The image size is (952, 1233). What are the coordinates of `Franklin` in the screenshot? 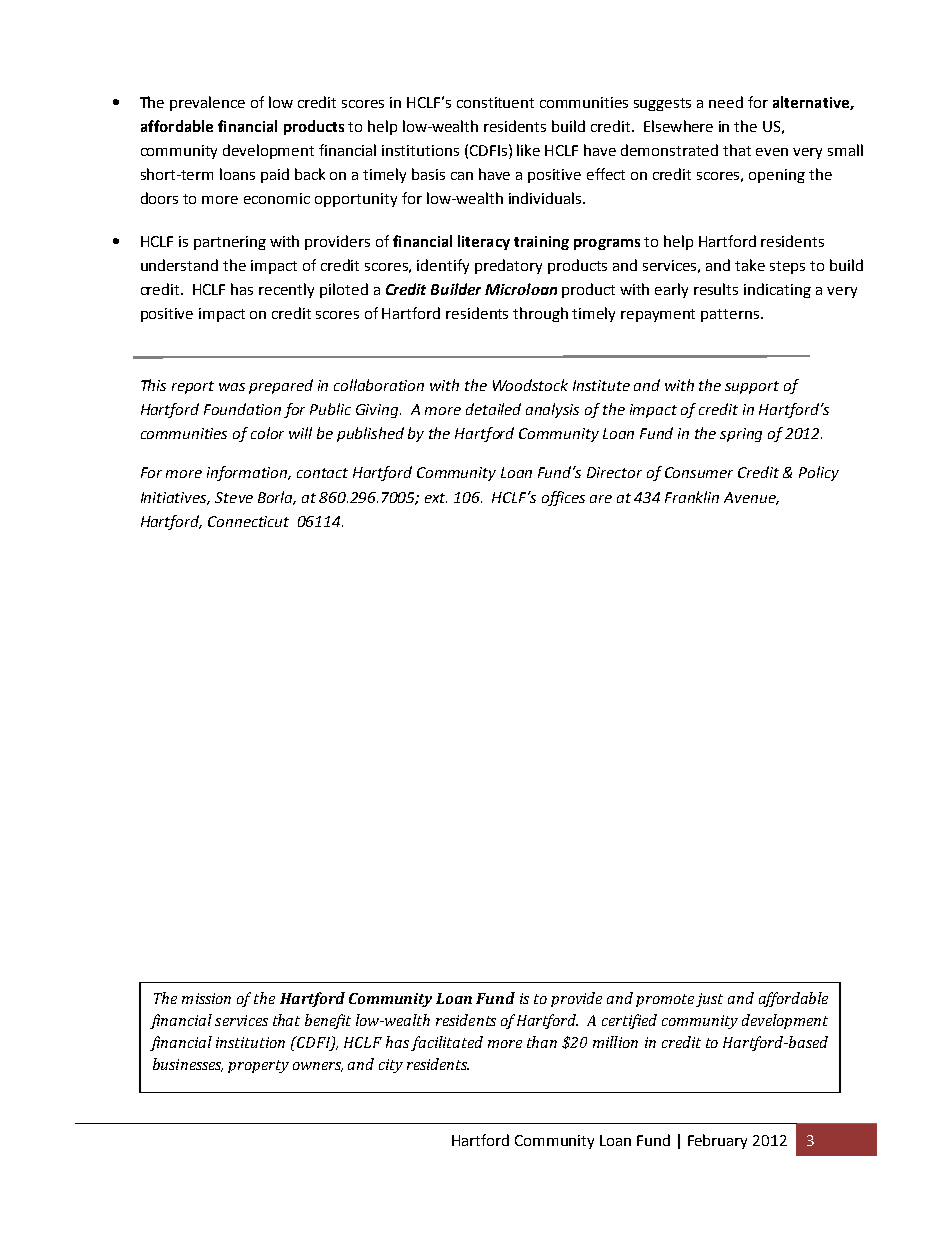 It's located at (692, 497).
